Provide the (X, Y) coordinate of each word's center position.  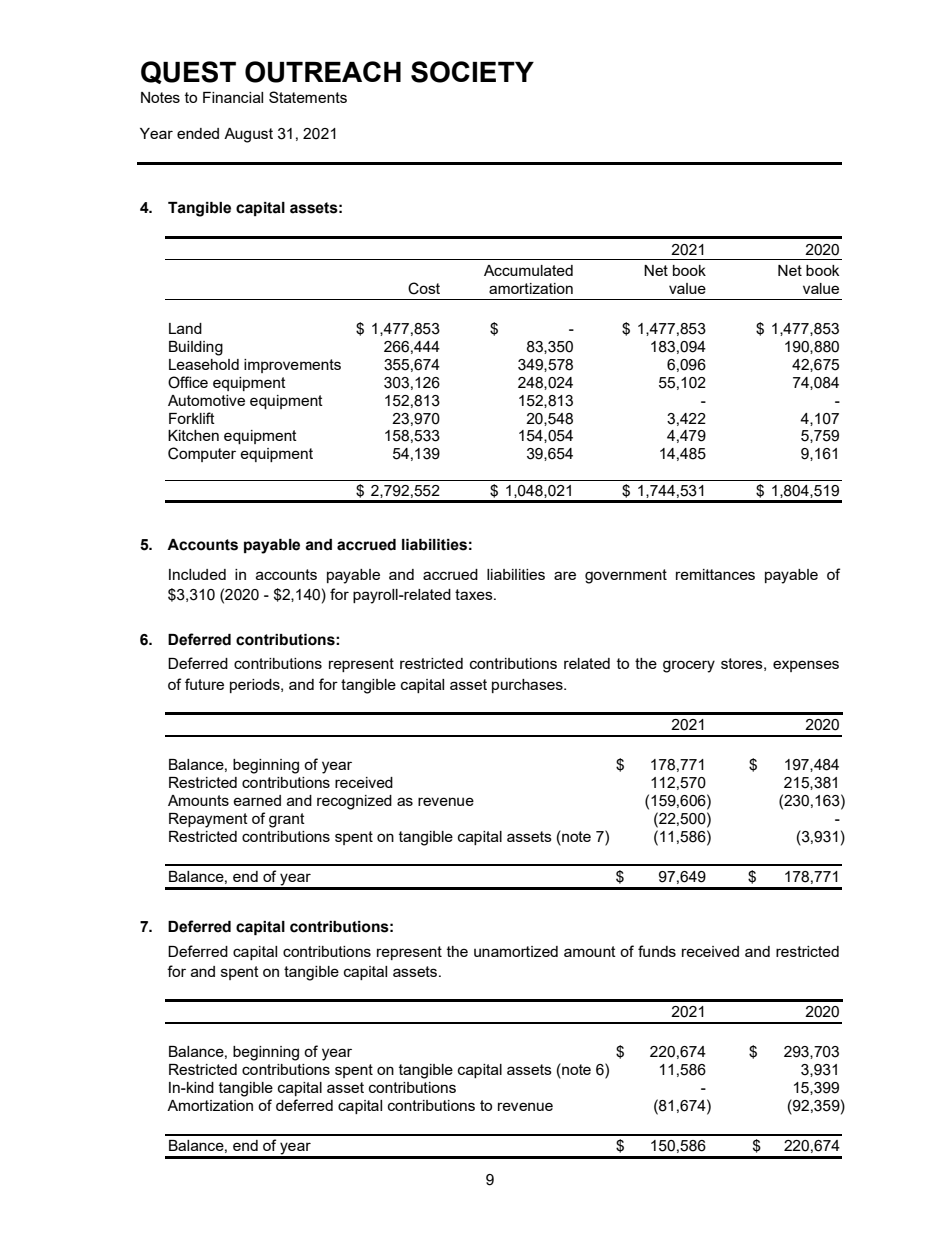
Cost (424, 288)
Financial (233, 97)
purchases (528, 686)
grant (287, 820)
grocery (689, 666)
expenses (806, 666)
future (204, 684)
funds (657, 951)
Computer (202, 454)
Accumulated (528, 270)
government (626, 576)
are (565, 575)
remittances (715, 574)
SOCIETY (472, 72)
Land (185, 328)
